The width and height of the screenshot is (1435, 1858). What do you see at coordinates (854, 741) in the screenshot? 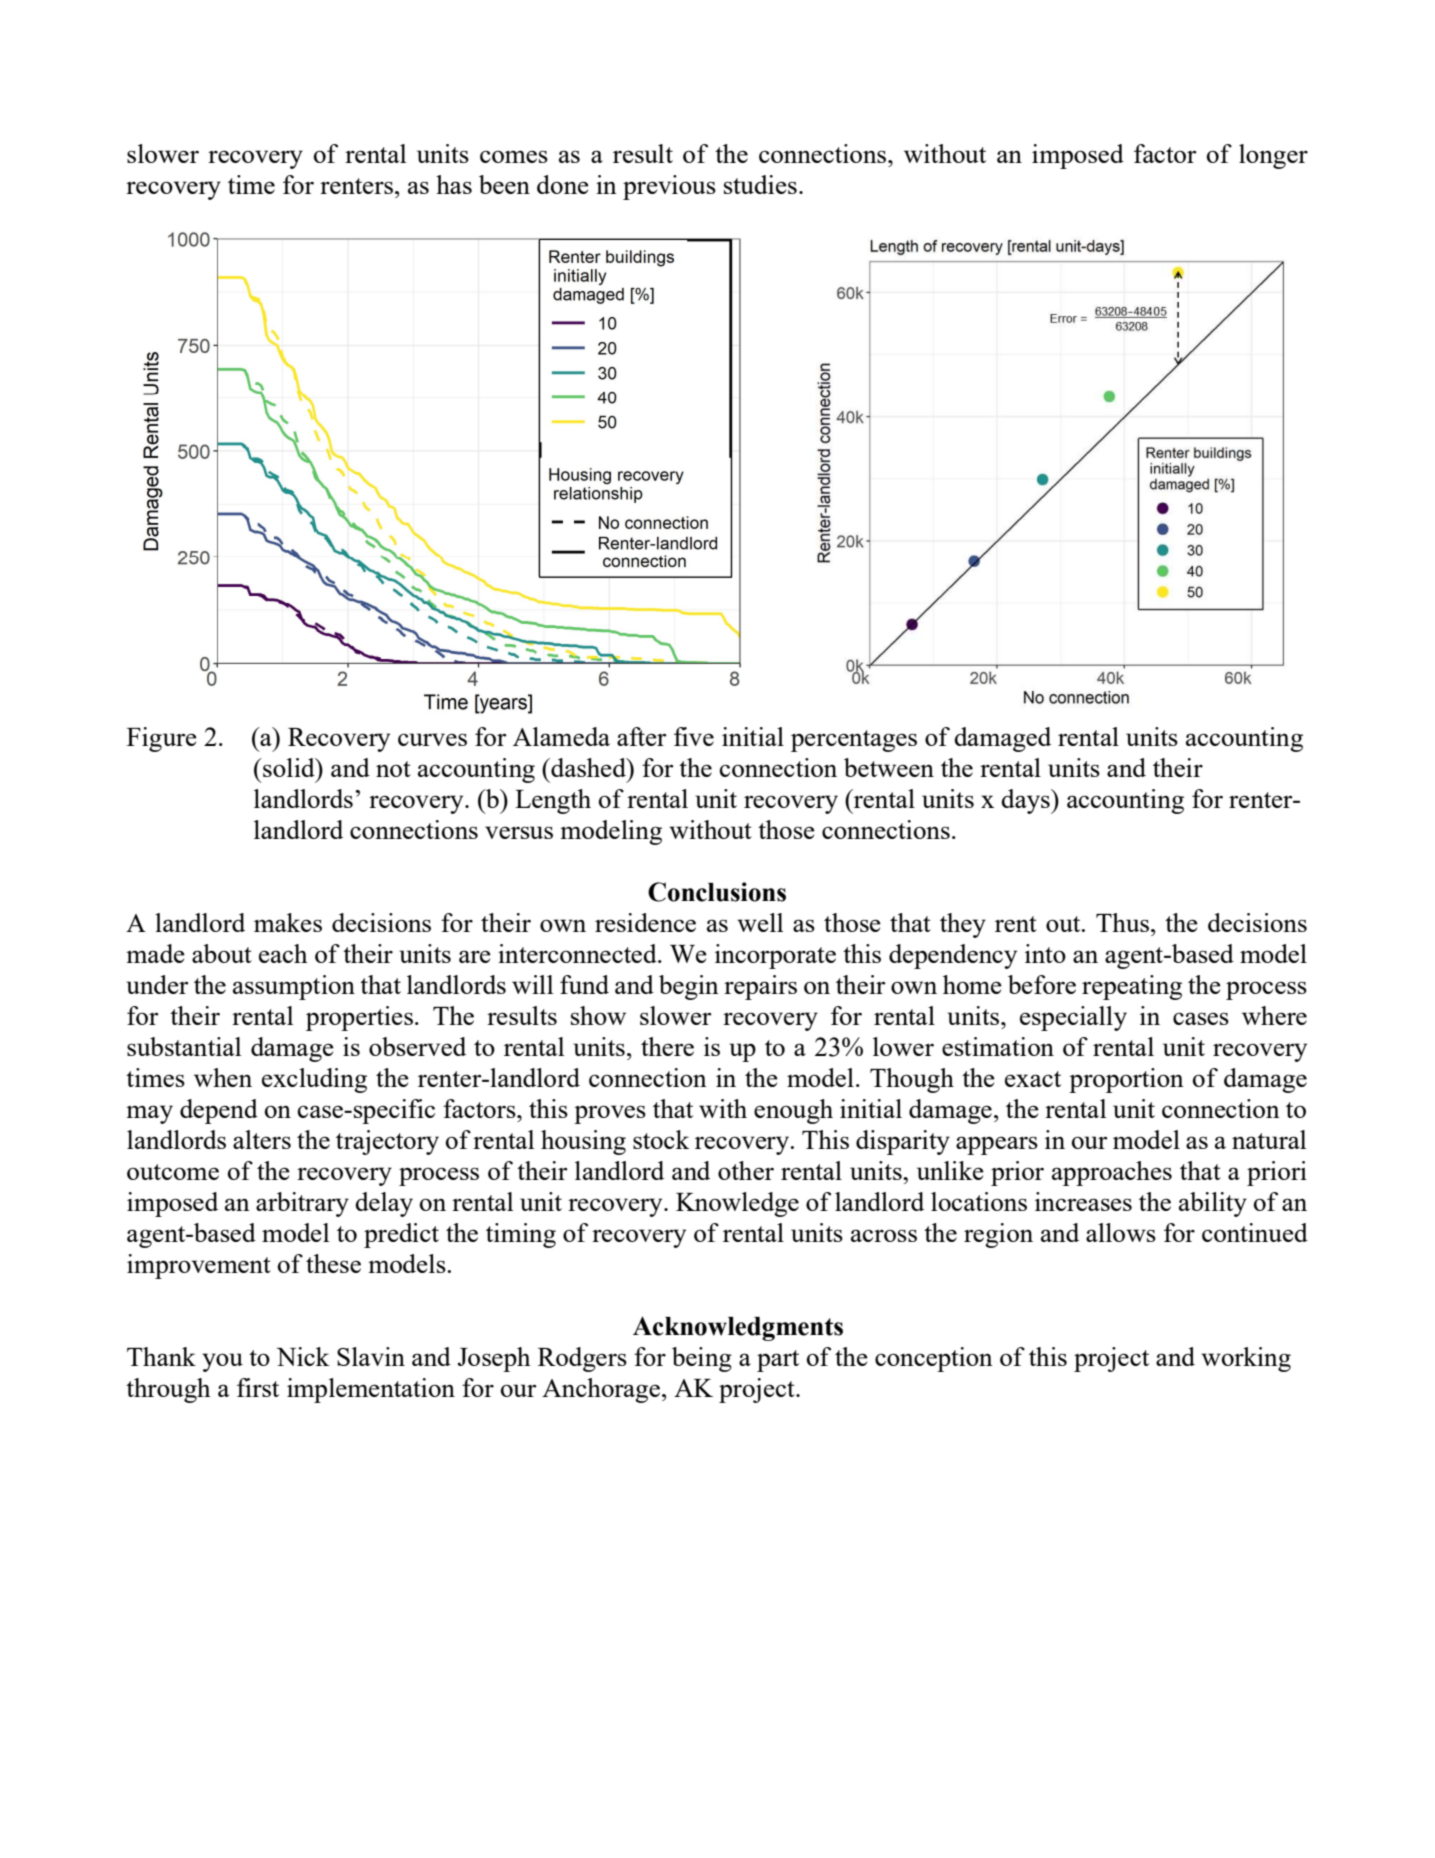
I see `percentages` at bounding box center [854, 741].
